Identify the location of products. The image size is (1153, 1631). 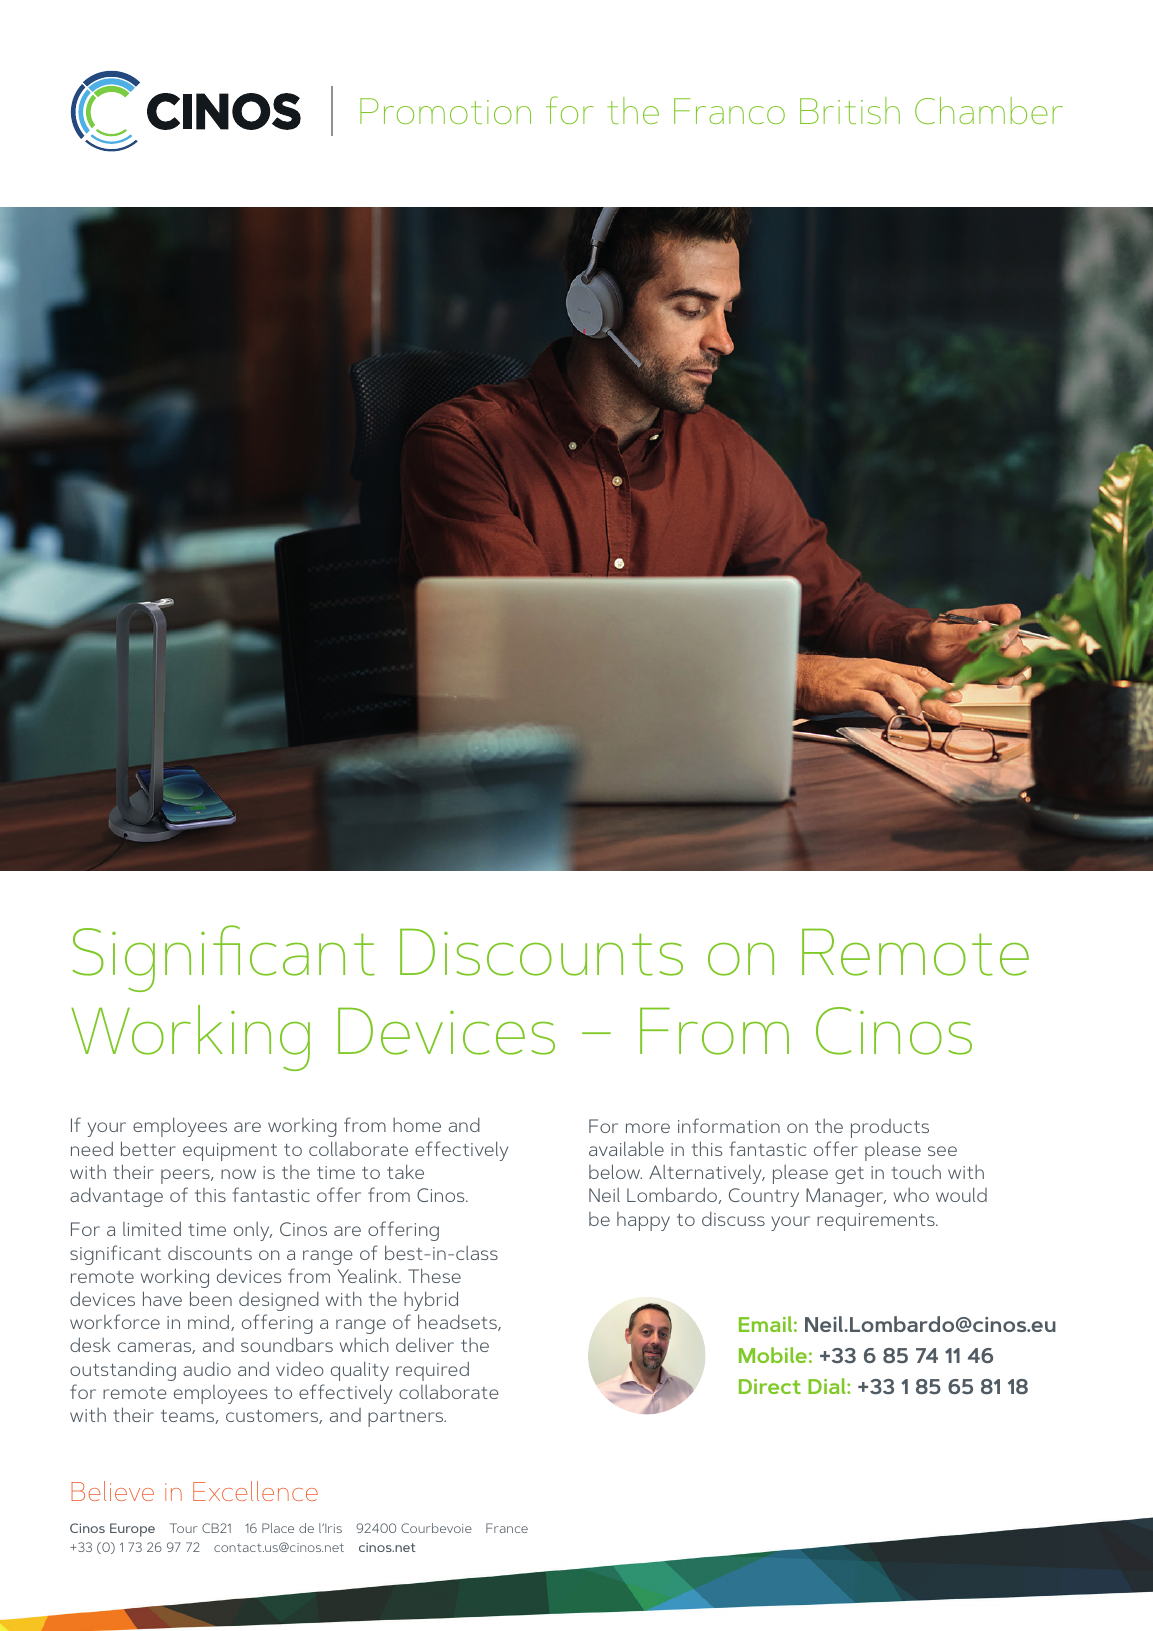
(890, 1128).
